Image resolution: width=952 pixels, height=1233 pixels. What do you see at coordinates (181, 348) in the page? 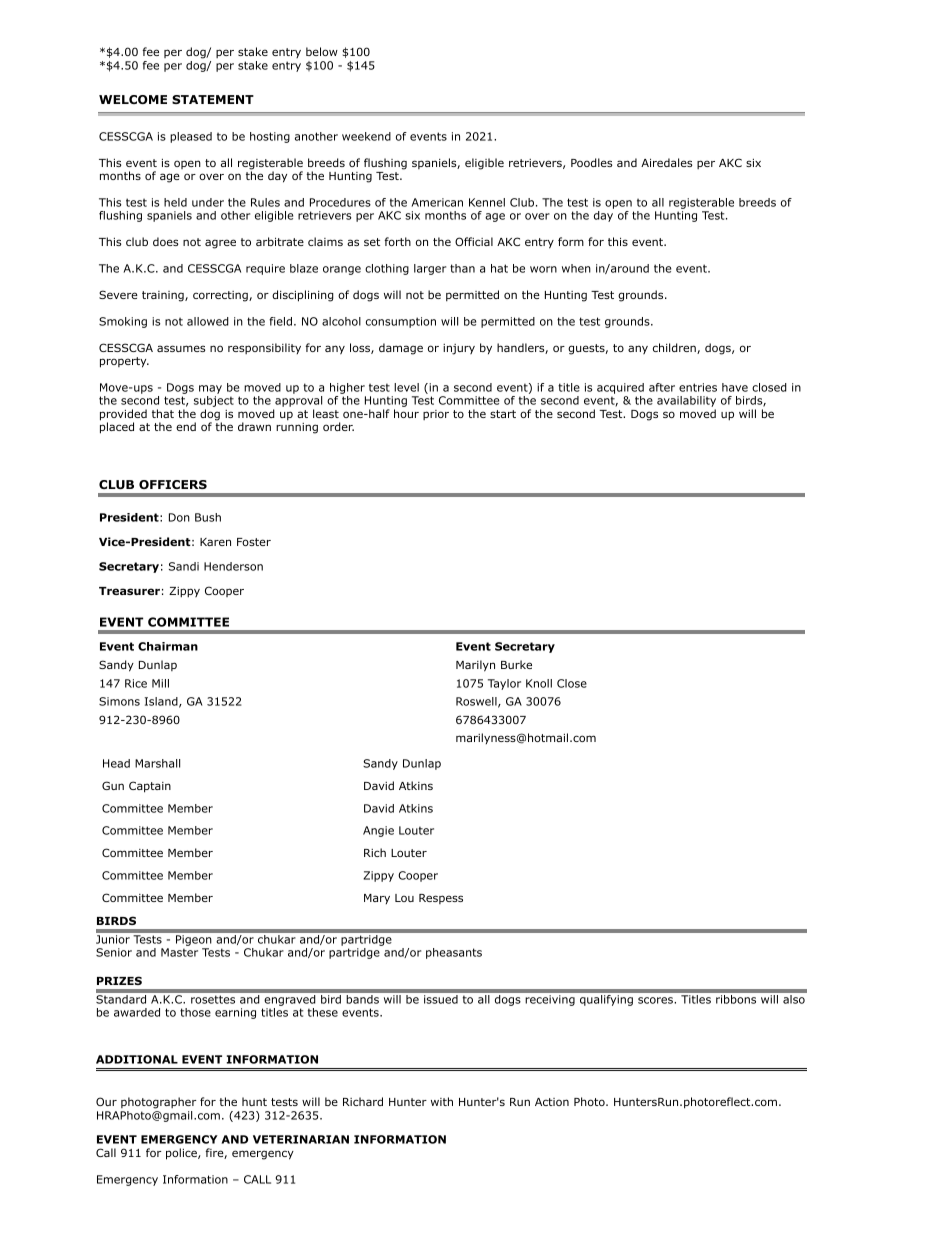
I see `assumes` at bounding box center [181, 348].
